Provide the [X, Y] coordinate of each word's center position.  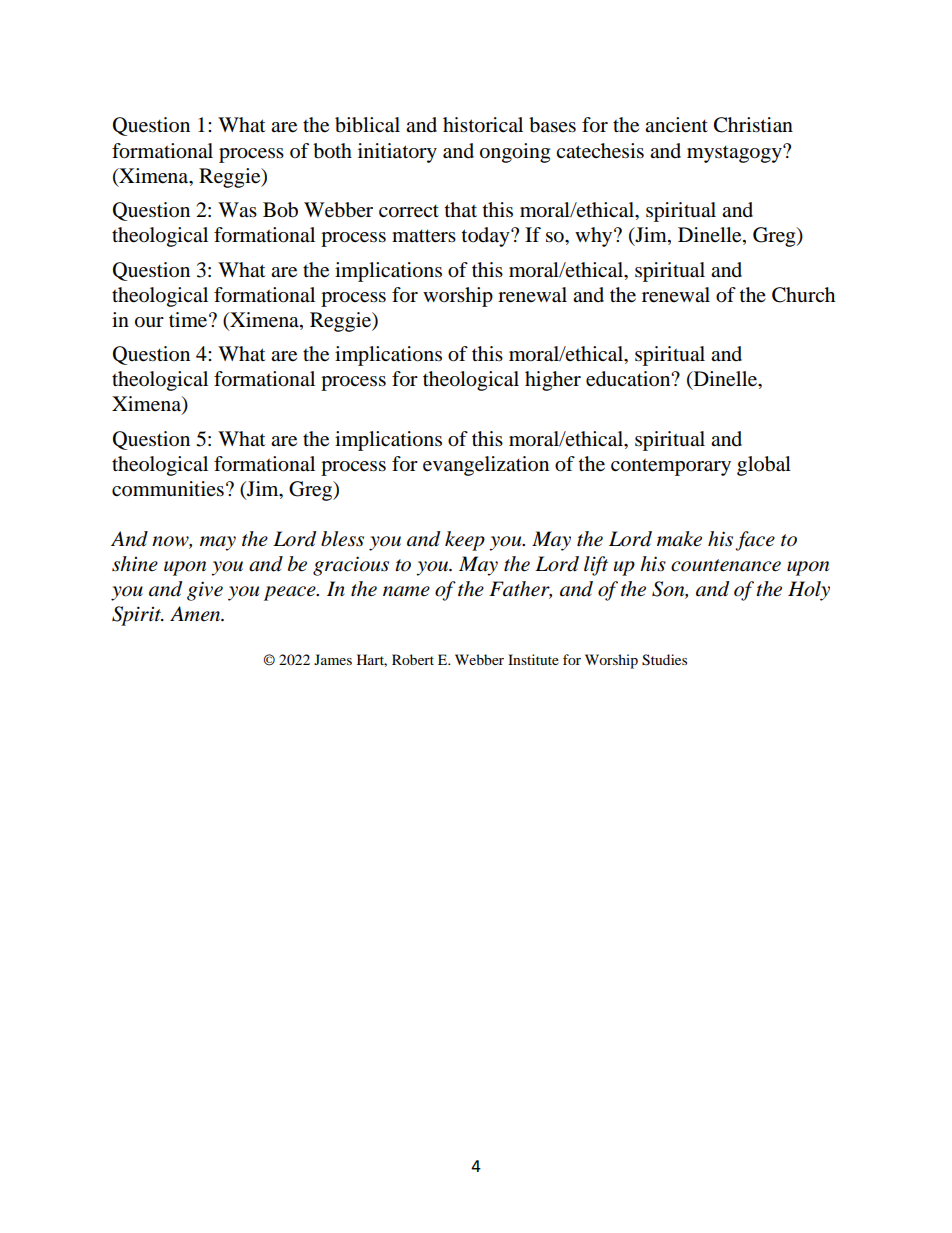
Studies [664, 660]
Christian [753, 125]
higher [553, 381]
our [149, 322]
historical [483, 125]
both [332, 151]
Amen [196, 614]
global [764, 466]
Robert [413, 659]
